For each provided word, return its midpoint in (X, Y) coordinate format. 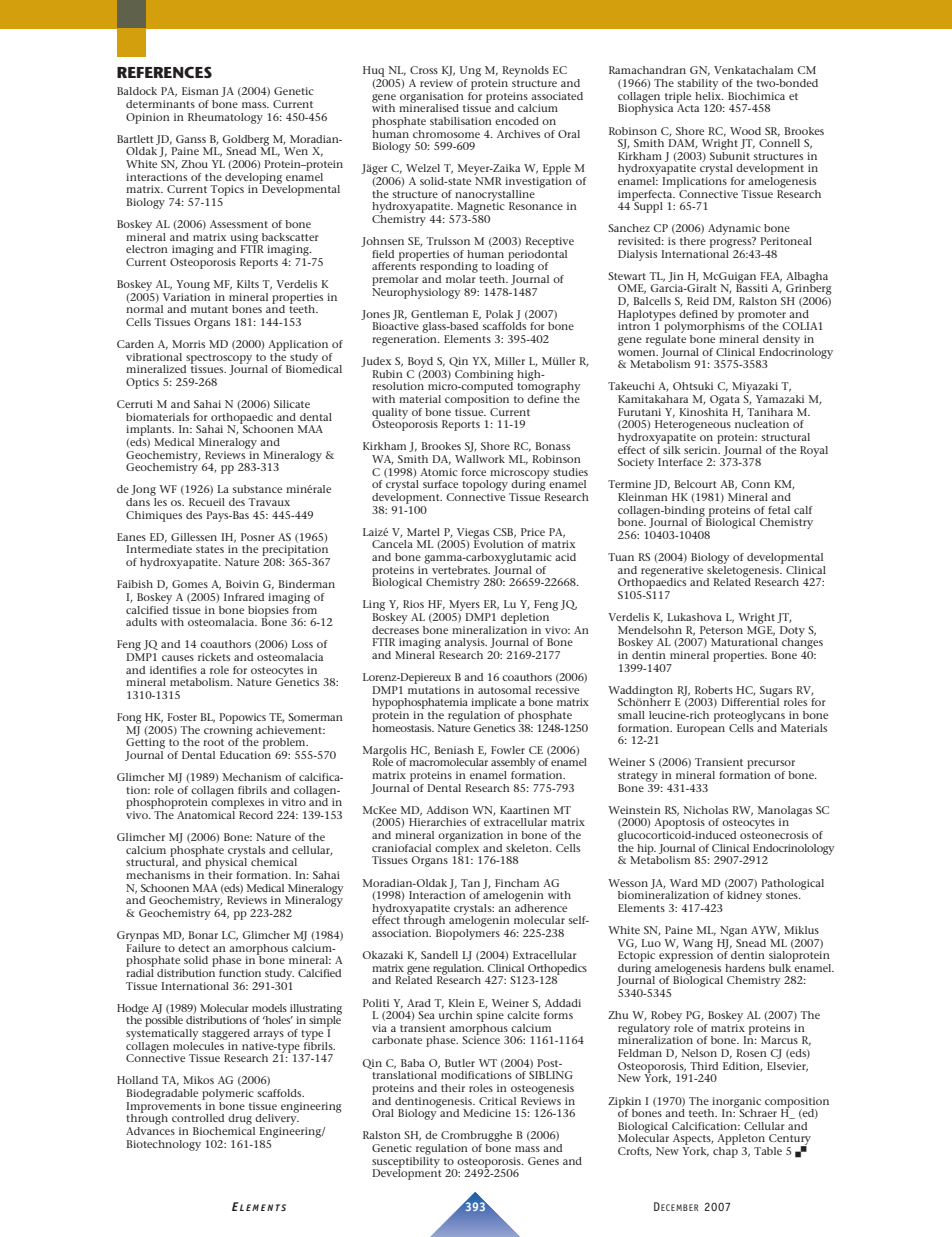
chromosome (446, 134)
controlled (198, 1118)
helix (709, 94)
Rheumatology (225, 118)
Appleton (742, 1141)
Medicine (487, 1113)
